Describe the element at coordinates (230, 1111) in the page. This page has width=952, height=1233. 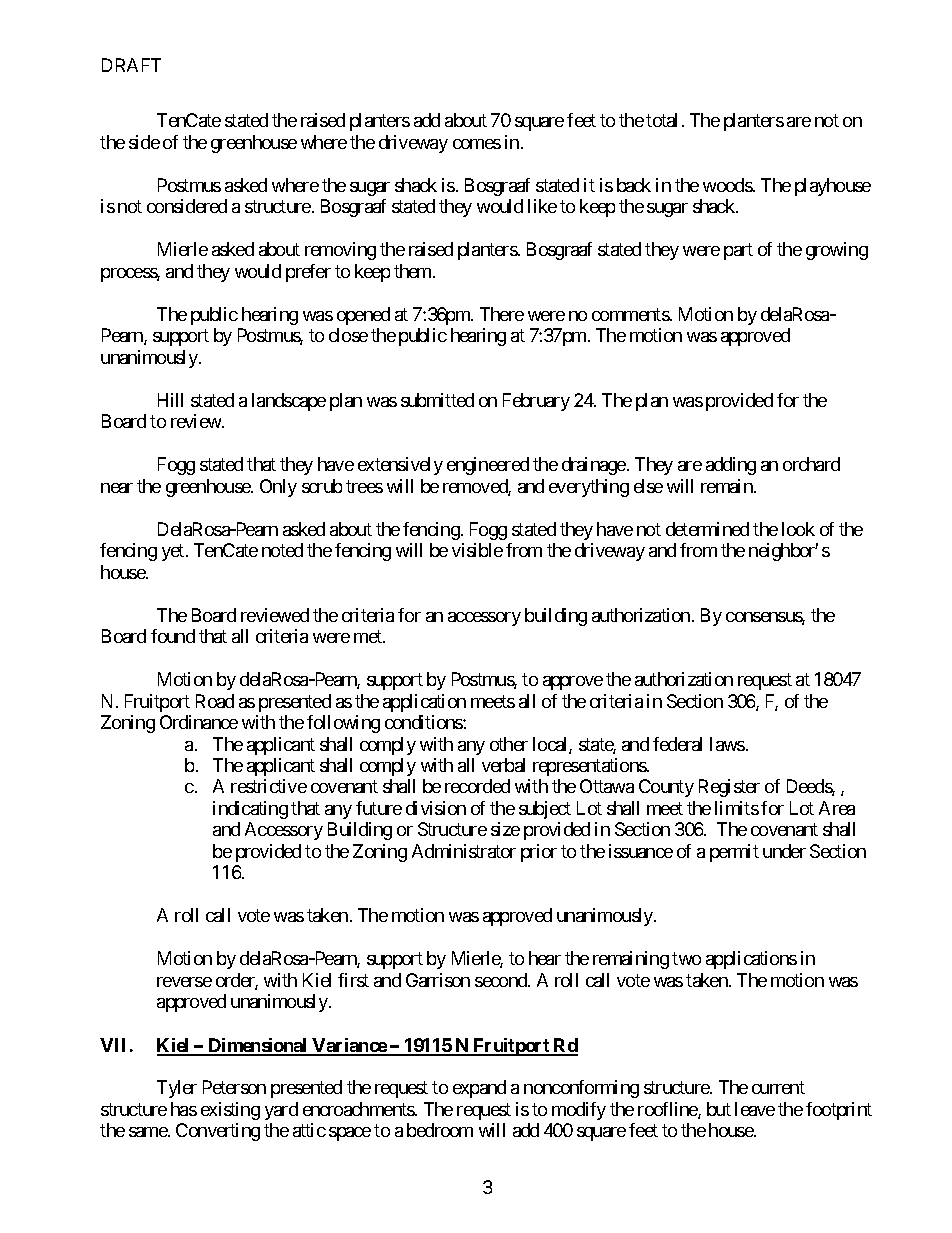
I see `existing` at that location.
